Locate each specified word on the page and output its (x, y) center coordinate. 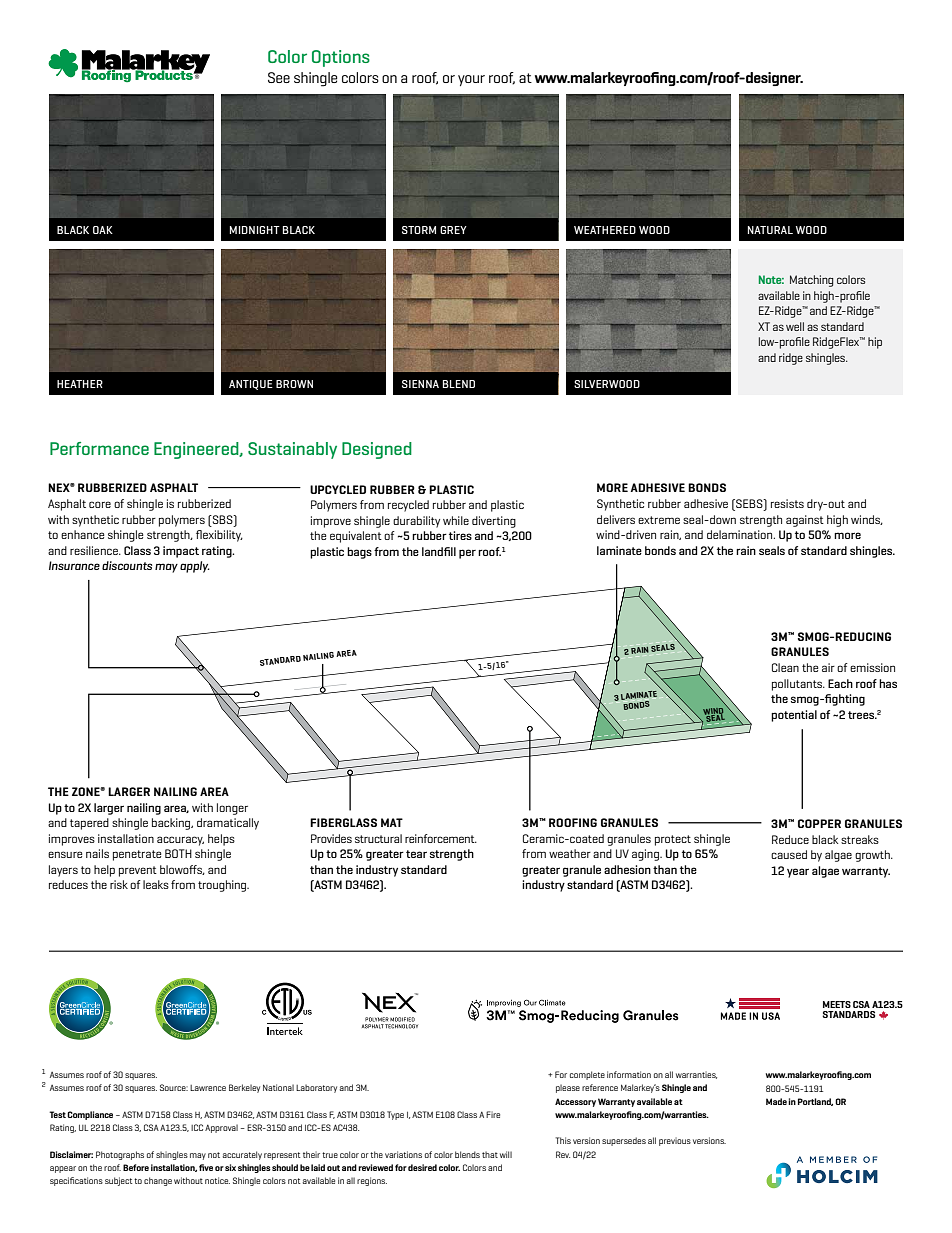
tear (416, 854)
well (795, 326)
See (279, 77)
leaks (156, 884)
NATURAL (770, 230)
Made (776, 1101)
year (798, 873)
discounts (127, 565)
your (471, 80)
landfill (439, 551)
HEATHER (80, 384)
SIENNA (420, 384)
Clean (785, 667)
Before (136, 1167)
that (490, 1154)
